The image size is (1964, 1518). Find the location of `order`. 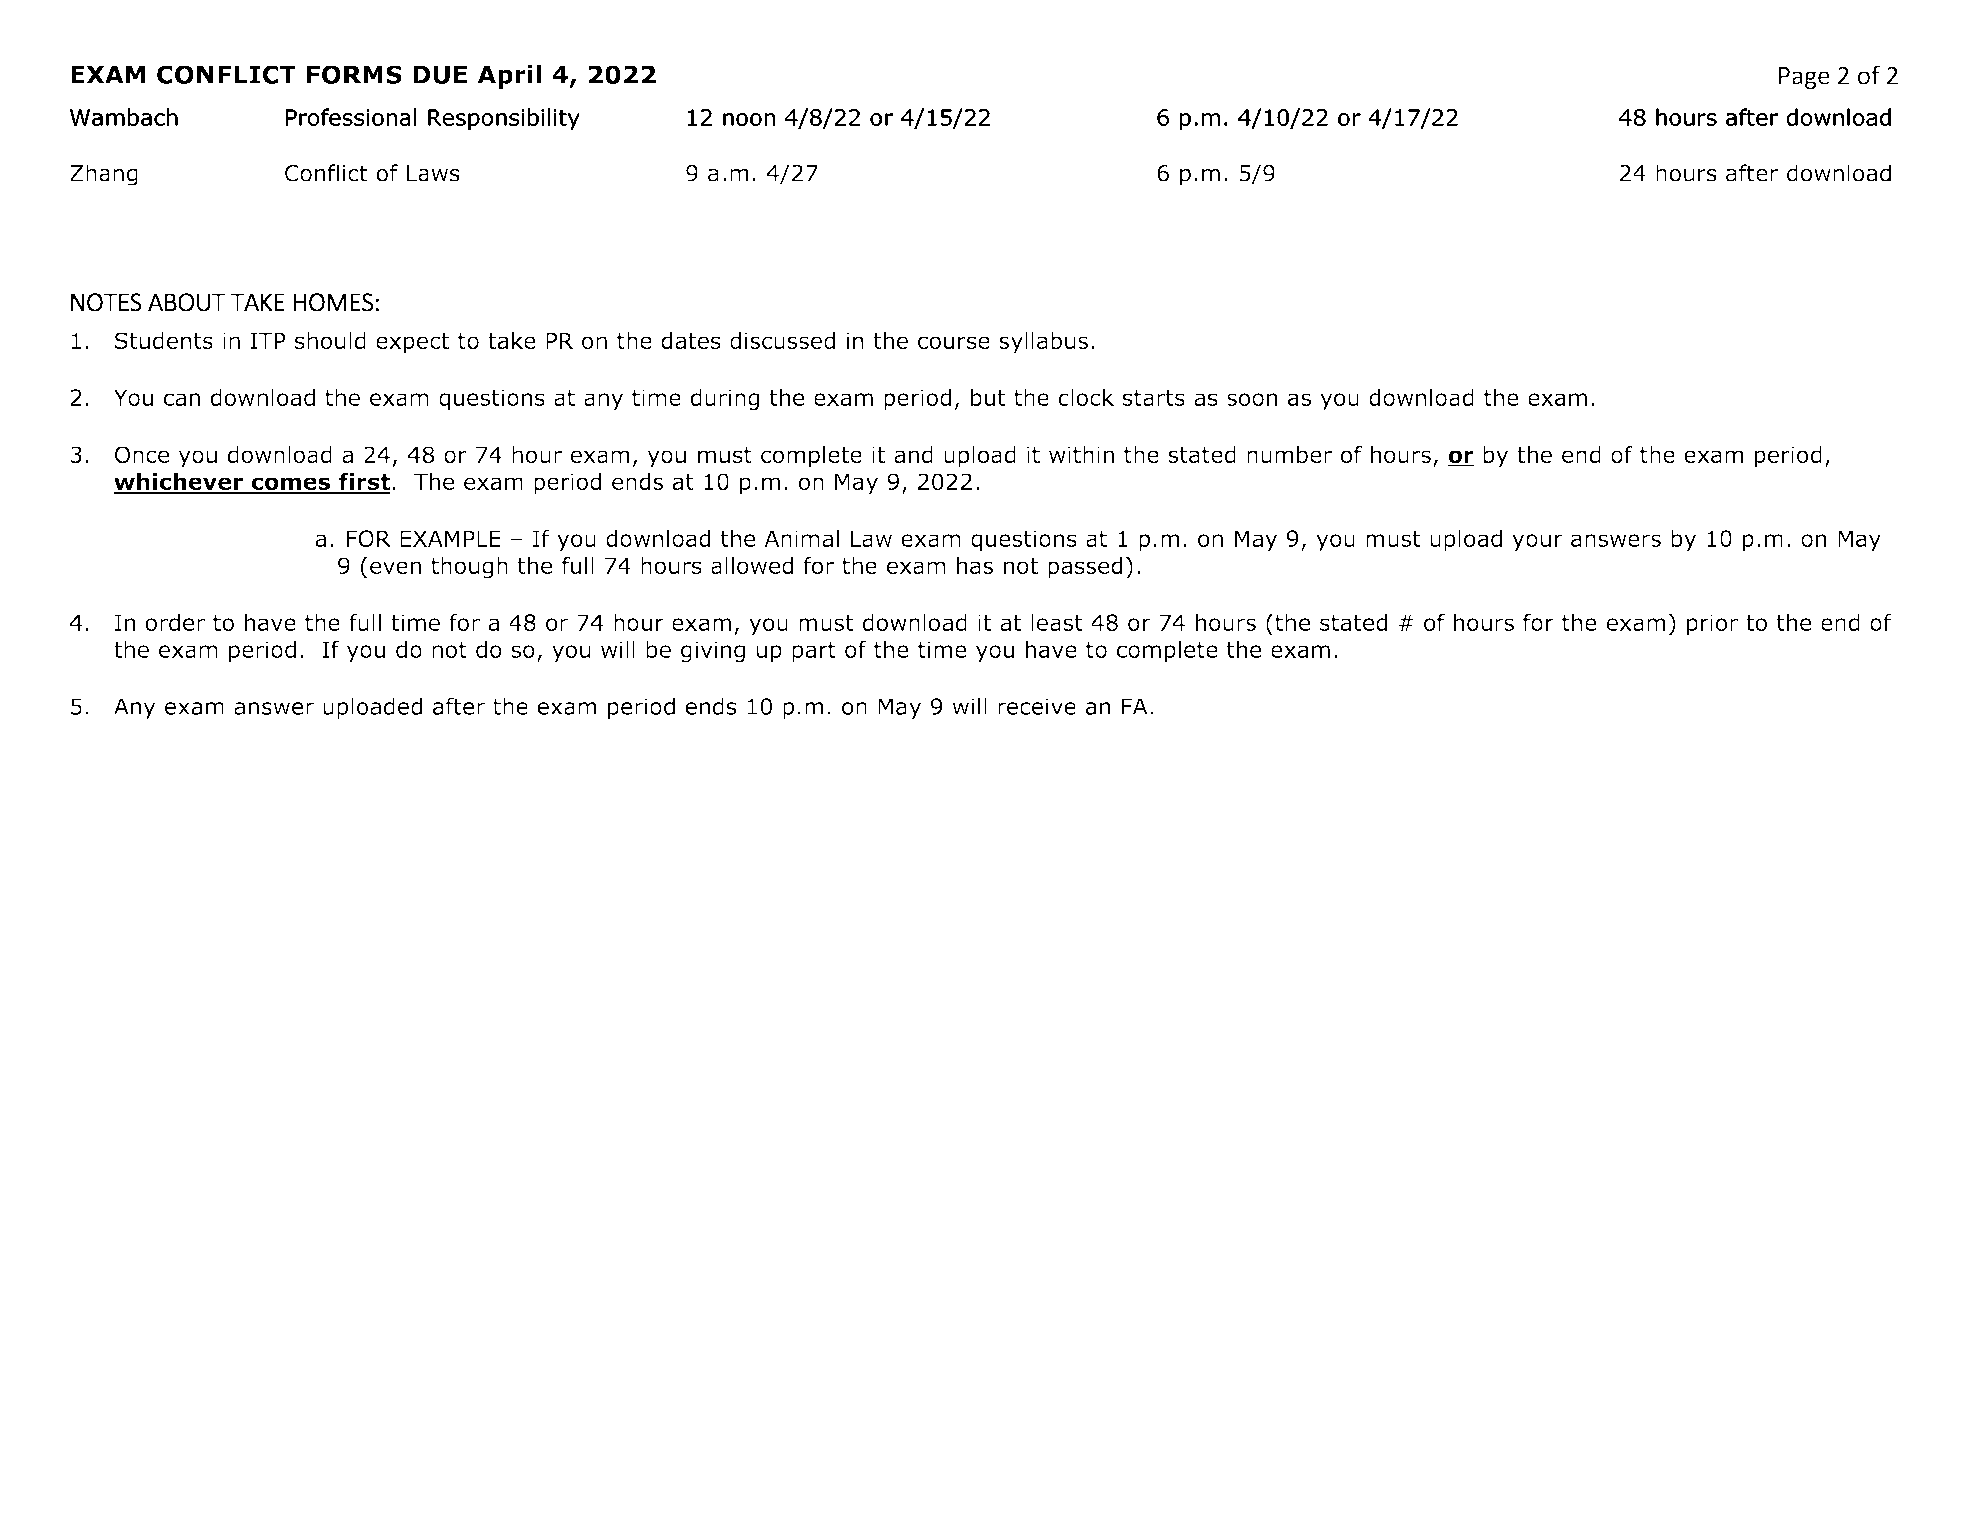

order is located at coordinates (175, 622).
